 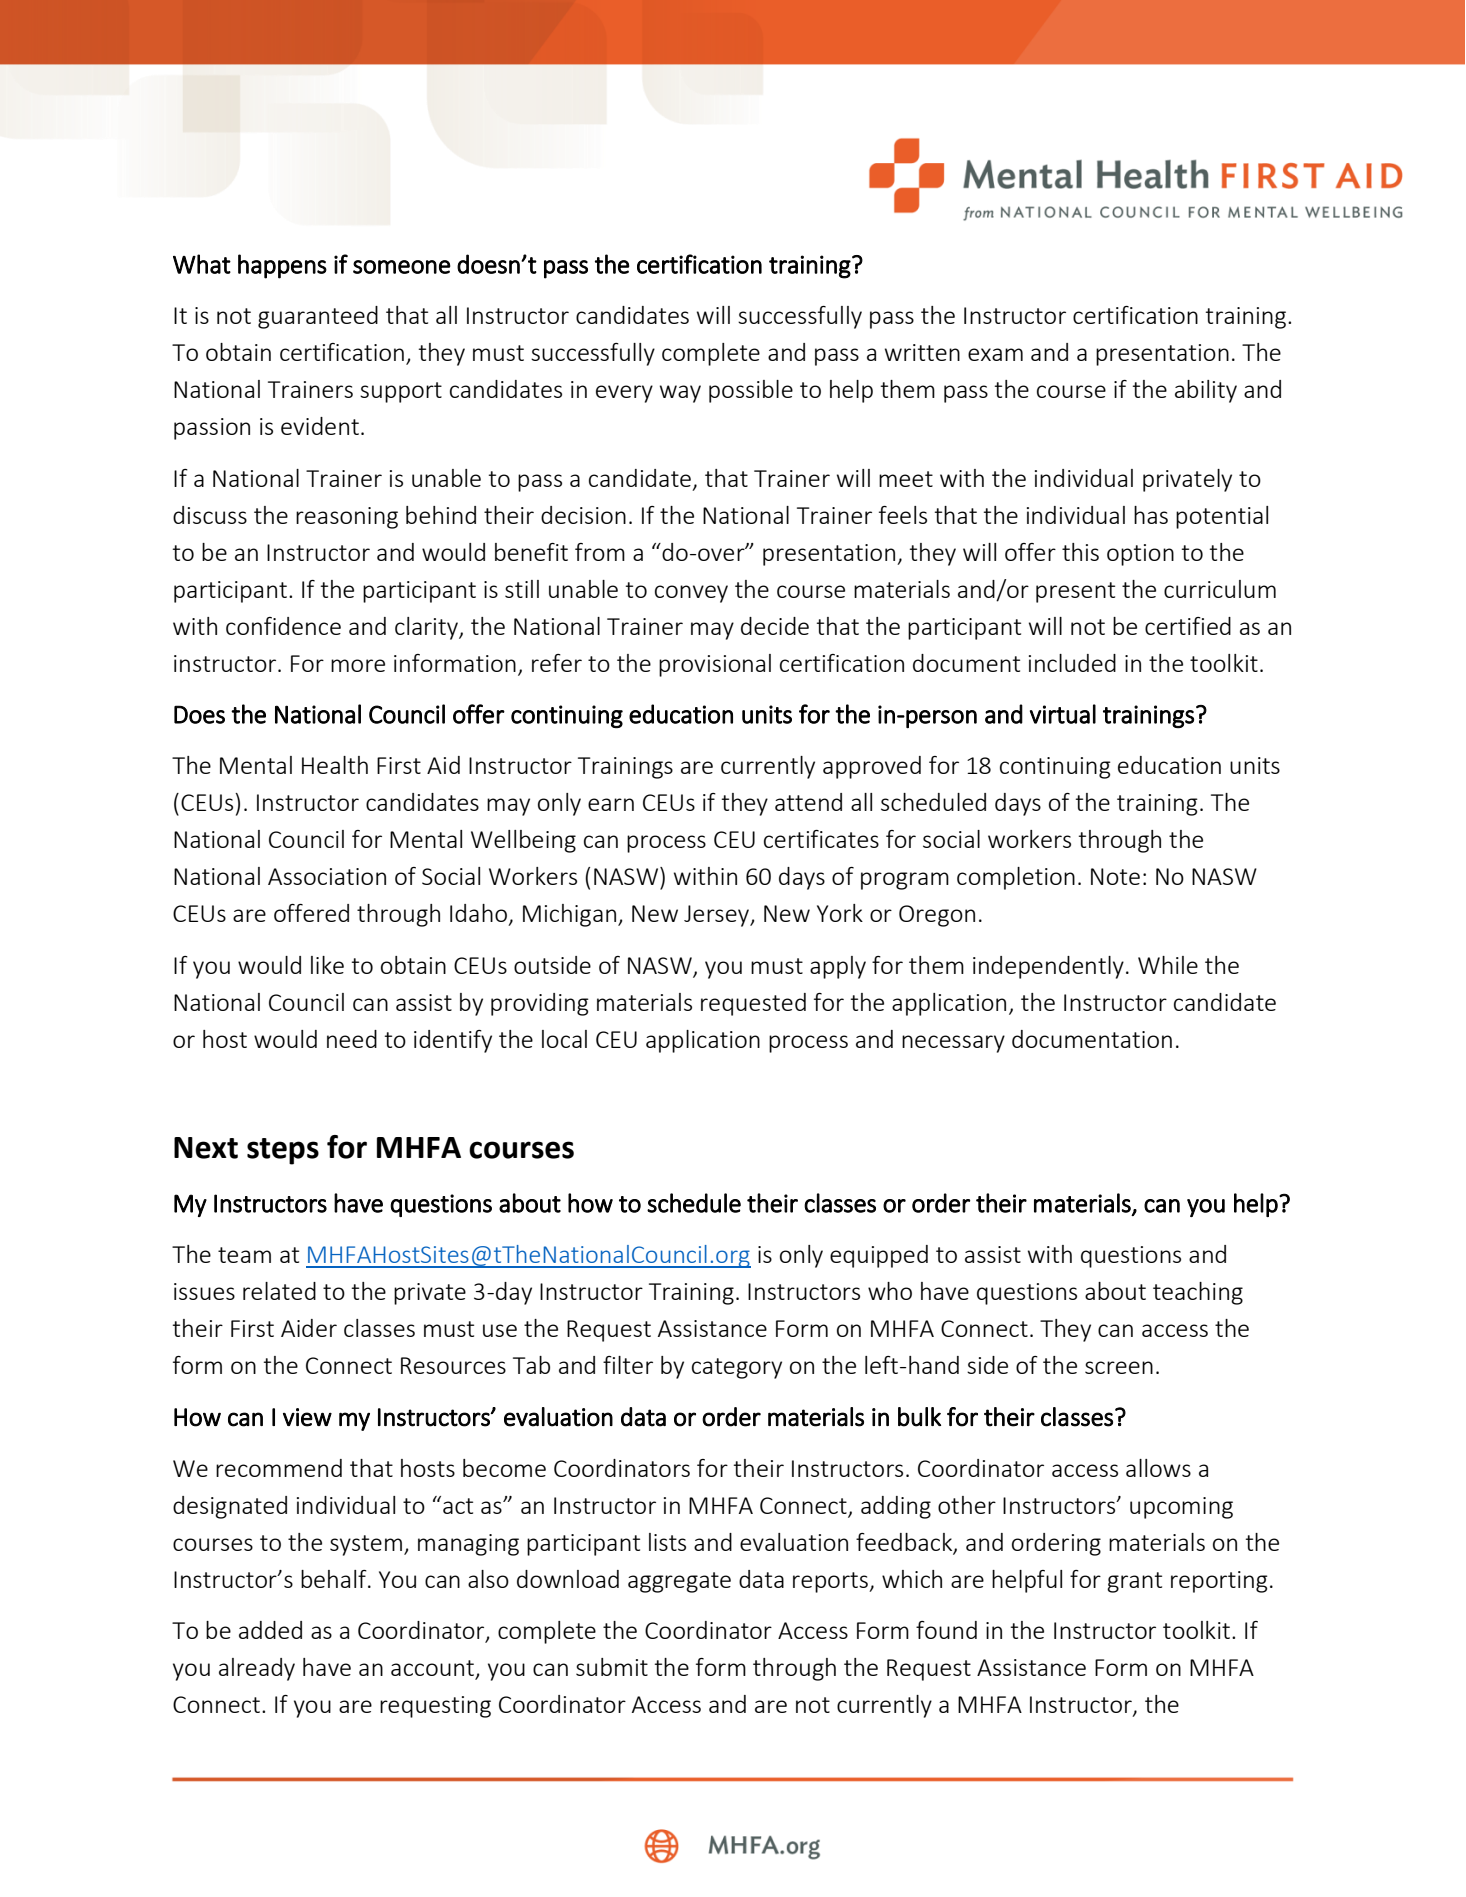 I want to click on exam, so click(x=995, y=354).
